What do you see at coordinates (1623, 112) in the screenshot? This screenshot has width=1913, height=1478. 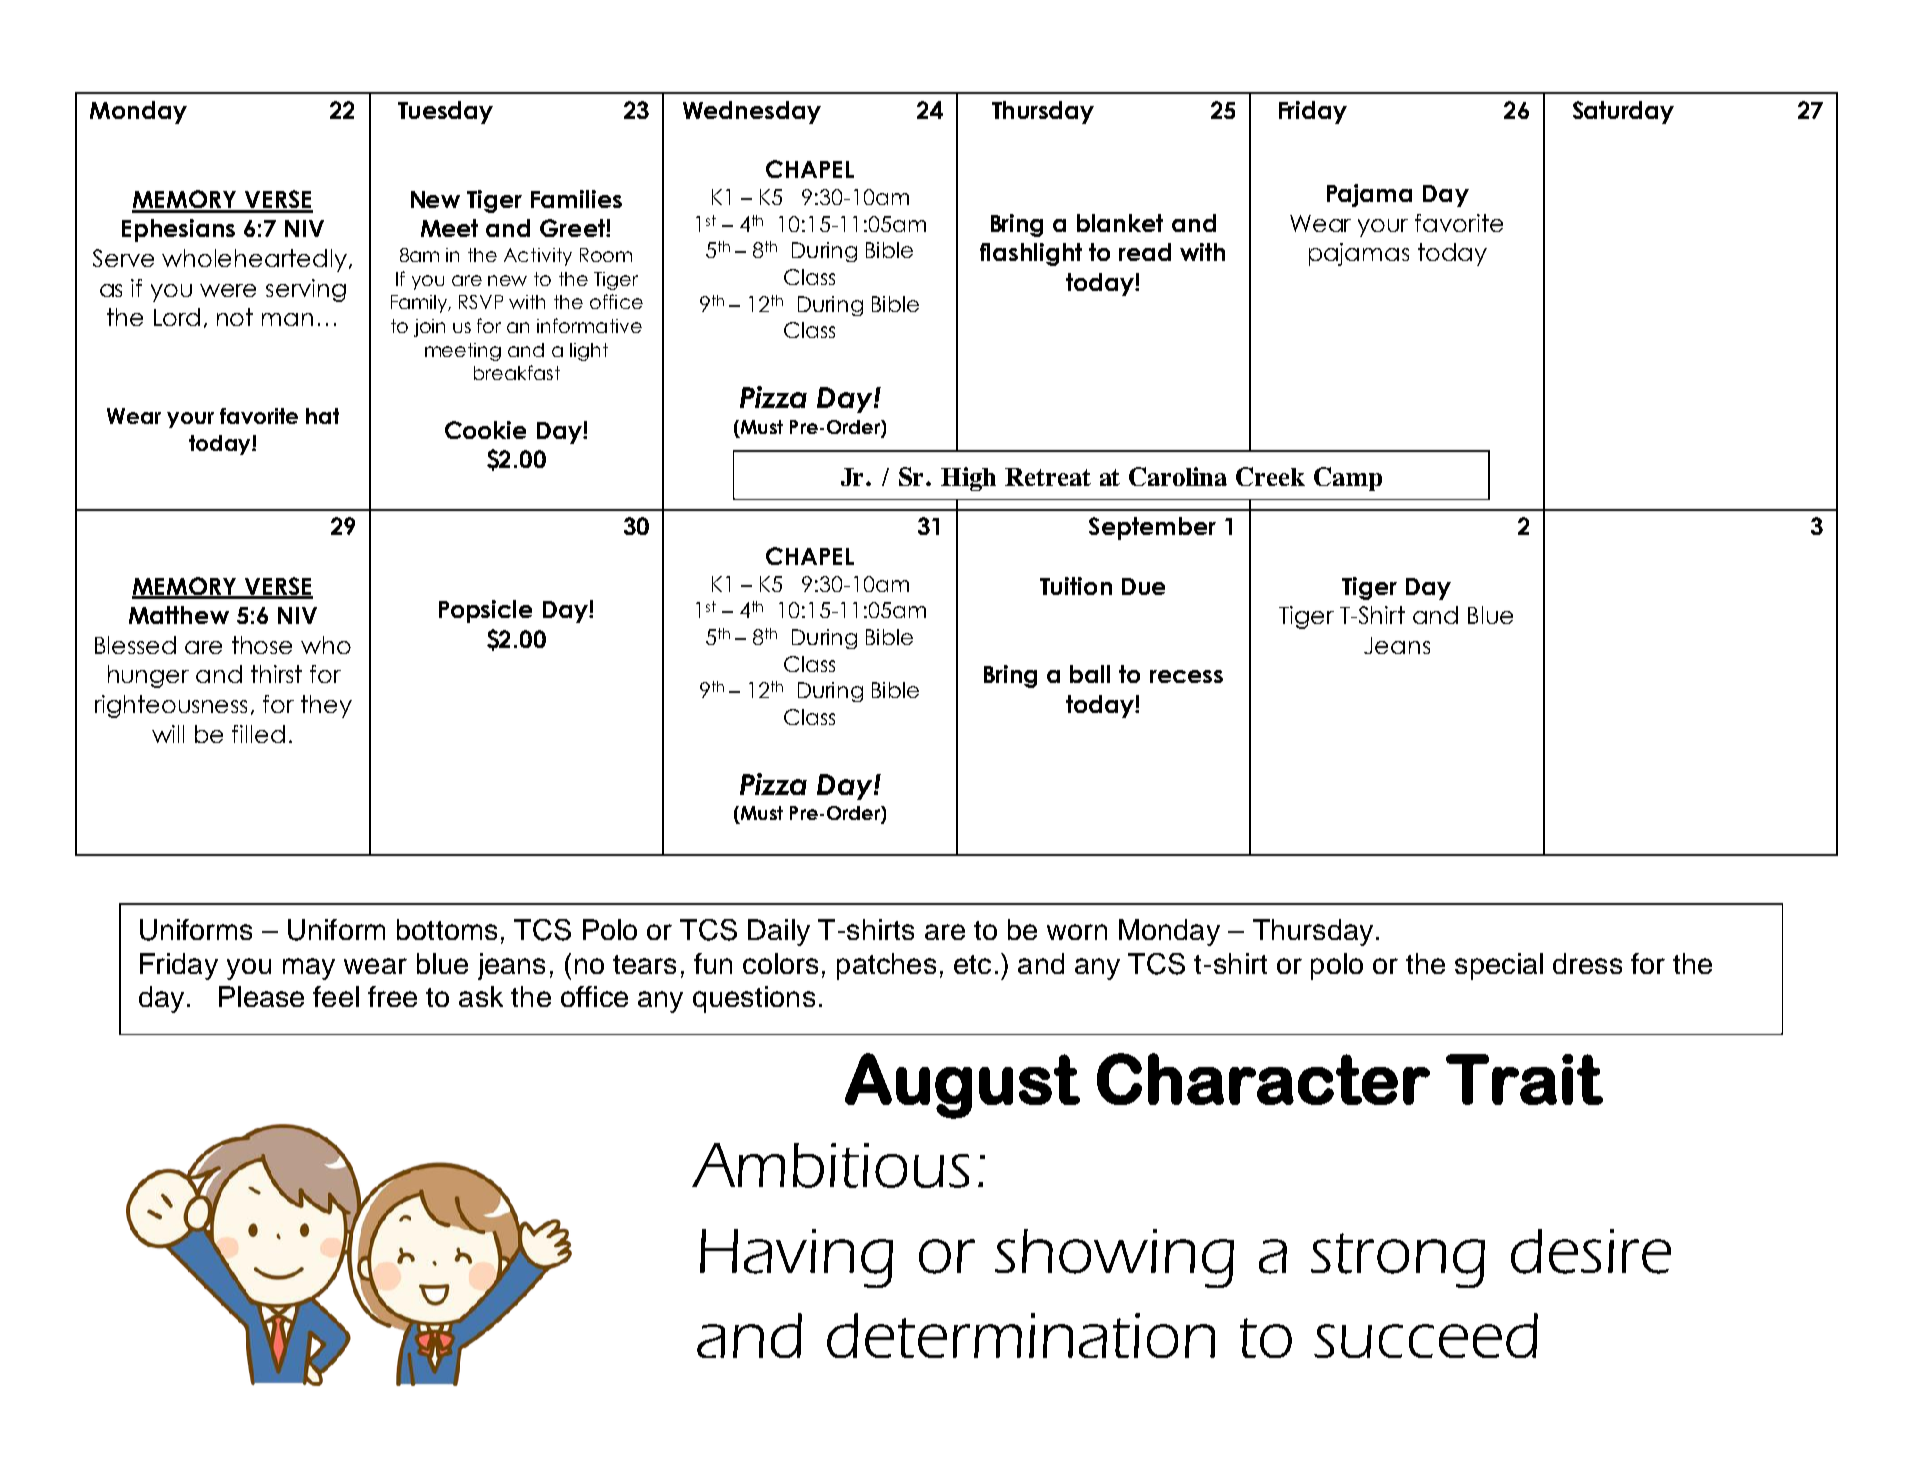 I see `Saturday` at bounding box center [1623, 112].
